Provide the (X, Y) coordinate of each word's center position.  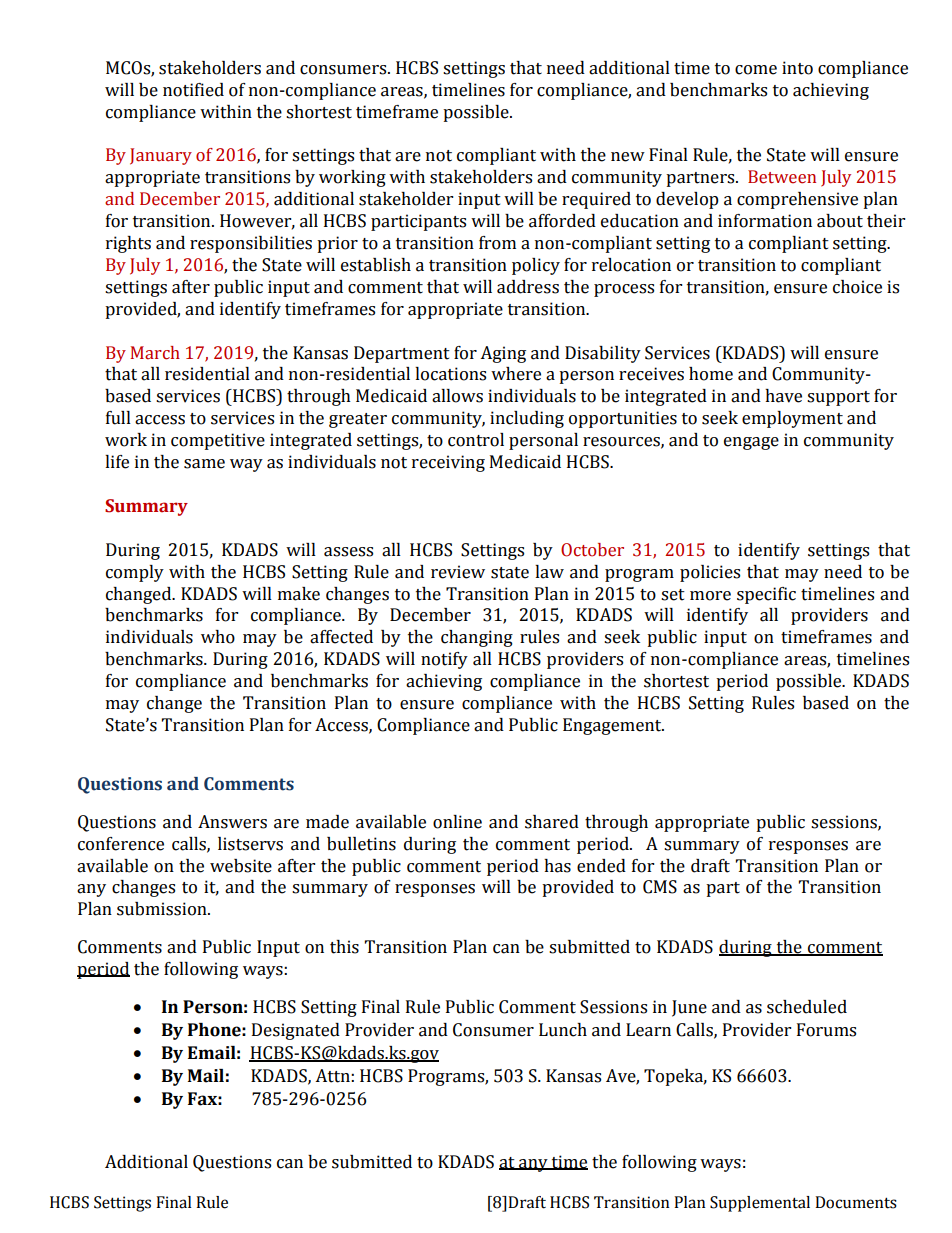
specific (766, 595)
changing (477, 638)
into (797, 68)
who (218, 637)
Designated (296, 1031)
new (628, 157)
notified (193, 90)
